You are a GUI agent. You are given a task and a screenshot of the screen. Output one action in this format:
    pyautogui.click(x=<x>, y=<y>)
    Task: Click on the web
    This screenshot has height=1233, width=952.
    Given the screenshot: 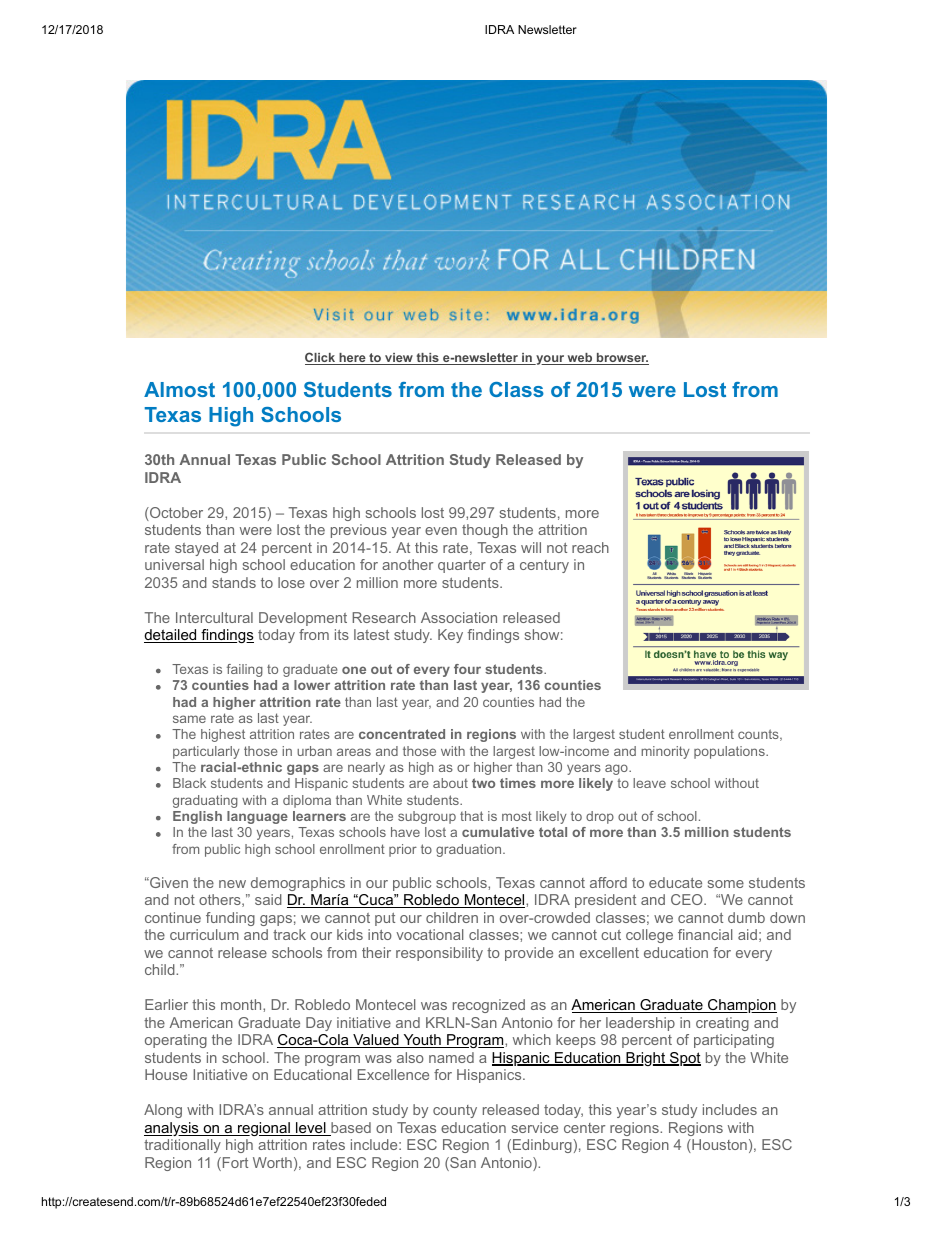 What is the action you would take?
    pyautogui.click(x=579, y=359)
